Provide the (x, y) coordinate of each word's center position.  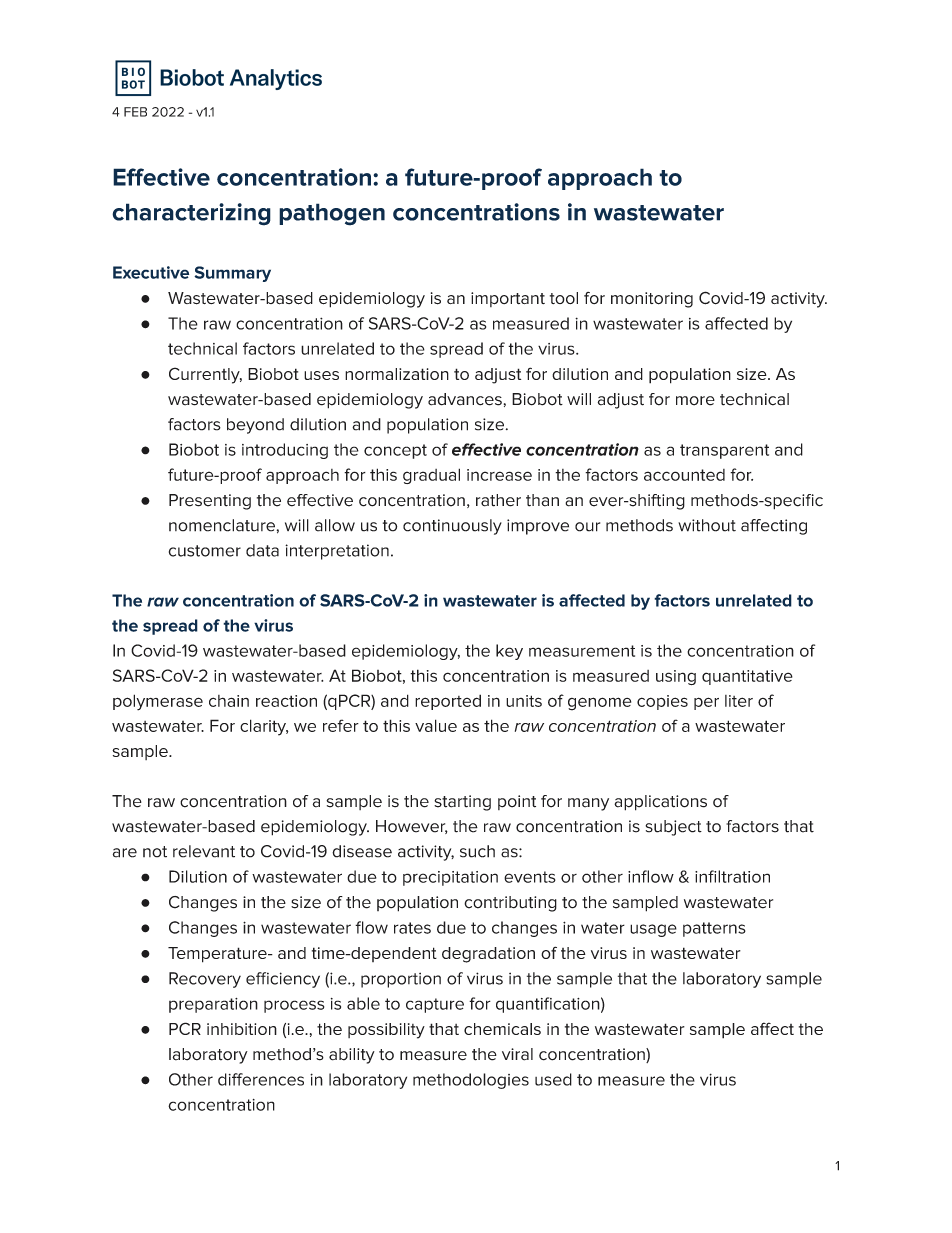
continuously (452, 527)
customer (205, 551)
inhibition (242, 1029)
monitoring (652, 300)
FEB (135, 112)
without (707, 525)
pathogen (332, 214)
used (553, 1079)
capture (435, 1005)
